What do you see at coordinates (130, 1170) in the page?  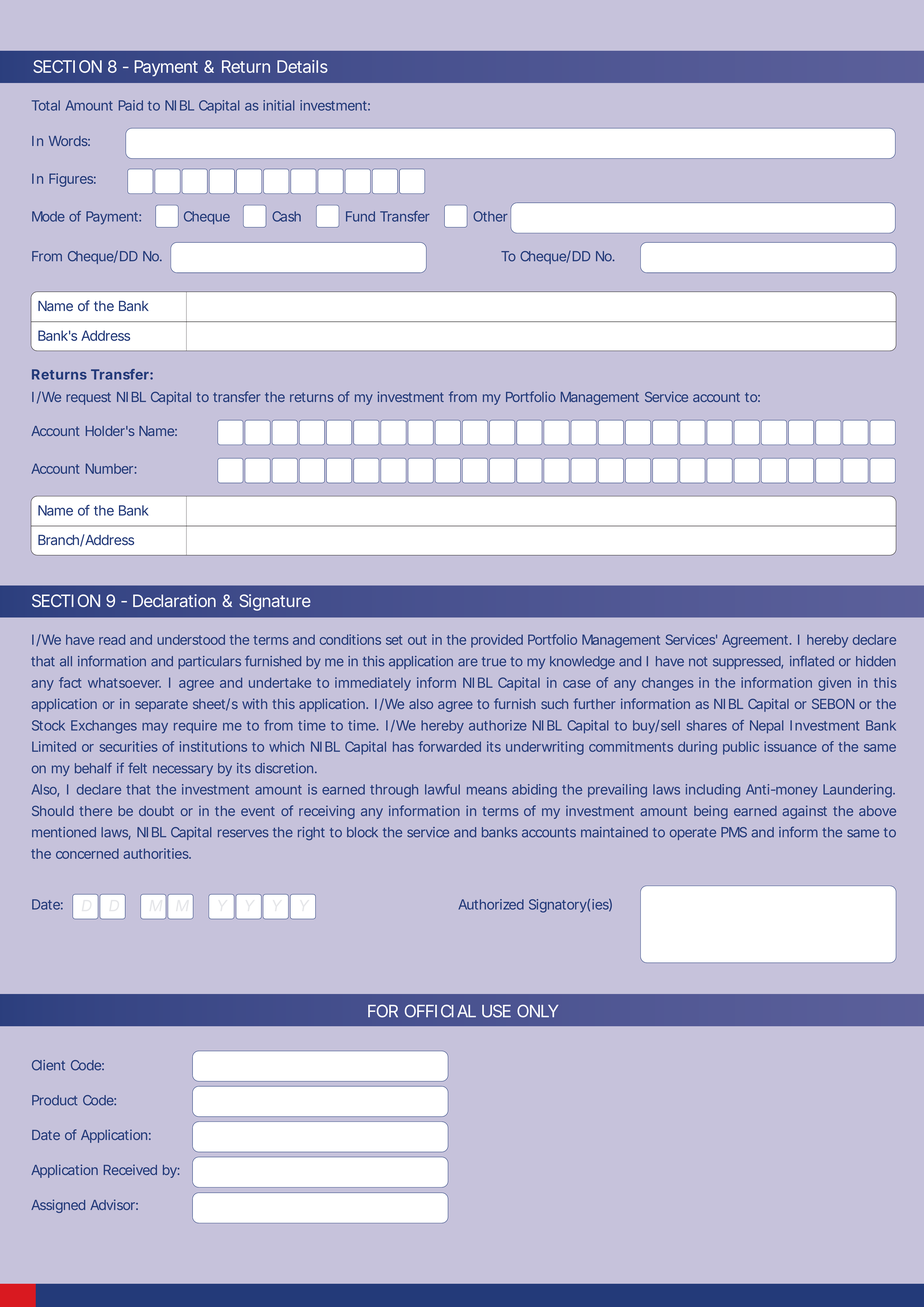 I see `Received` at bounding box center [130, 1170].
